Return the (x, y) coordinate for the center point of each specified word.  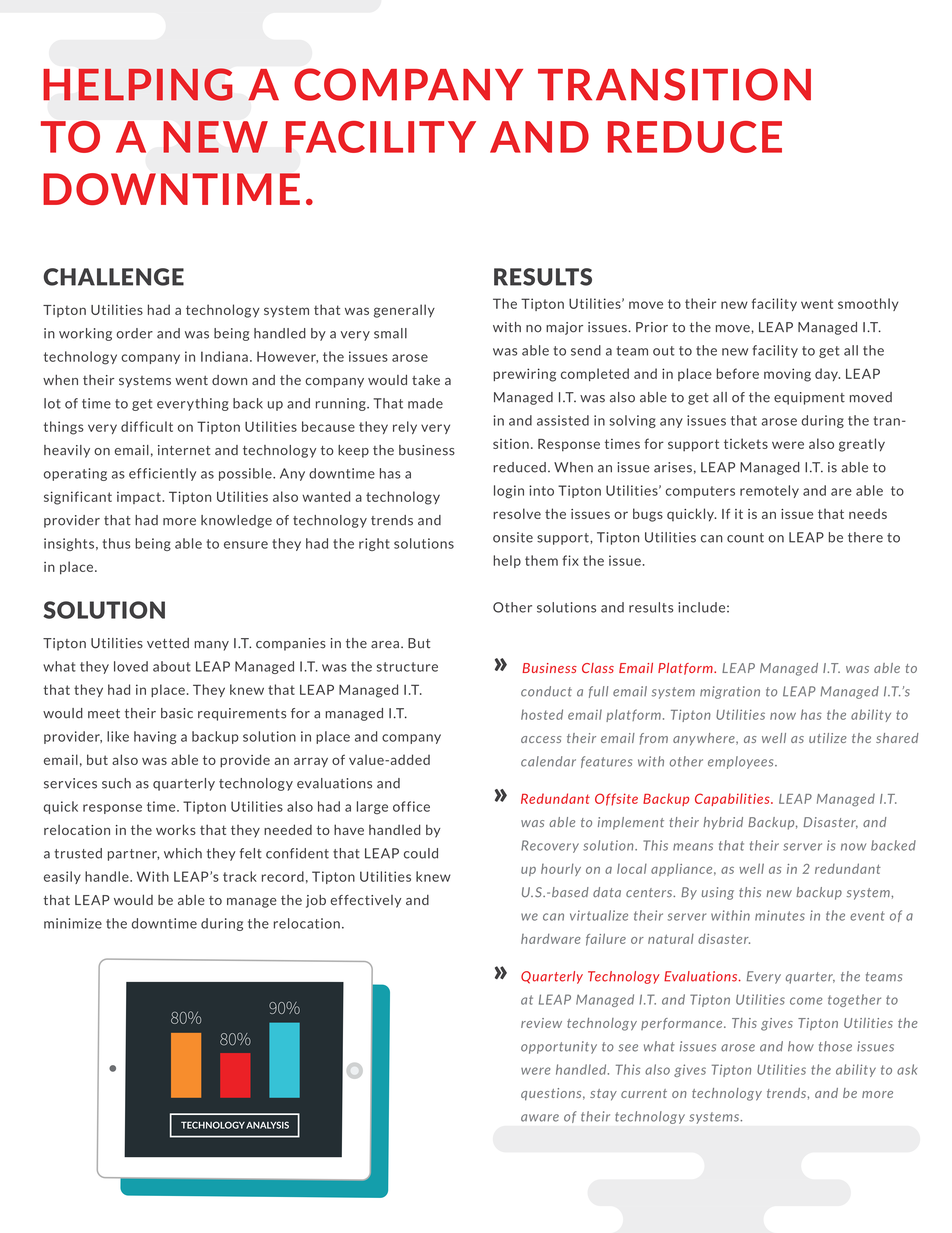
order (134, 333)
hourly (561, 869)
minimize (73, 923)
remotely (769, 491)
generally (404, 311)
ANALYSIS (267, 1125)
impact (140, 497)
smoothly (868, 304)
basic (177, 713)
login (509, 492)
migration (730, 692)
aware (540, 1118)
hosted (542, 714)
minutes (780, 915)
